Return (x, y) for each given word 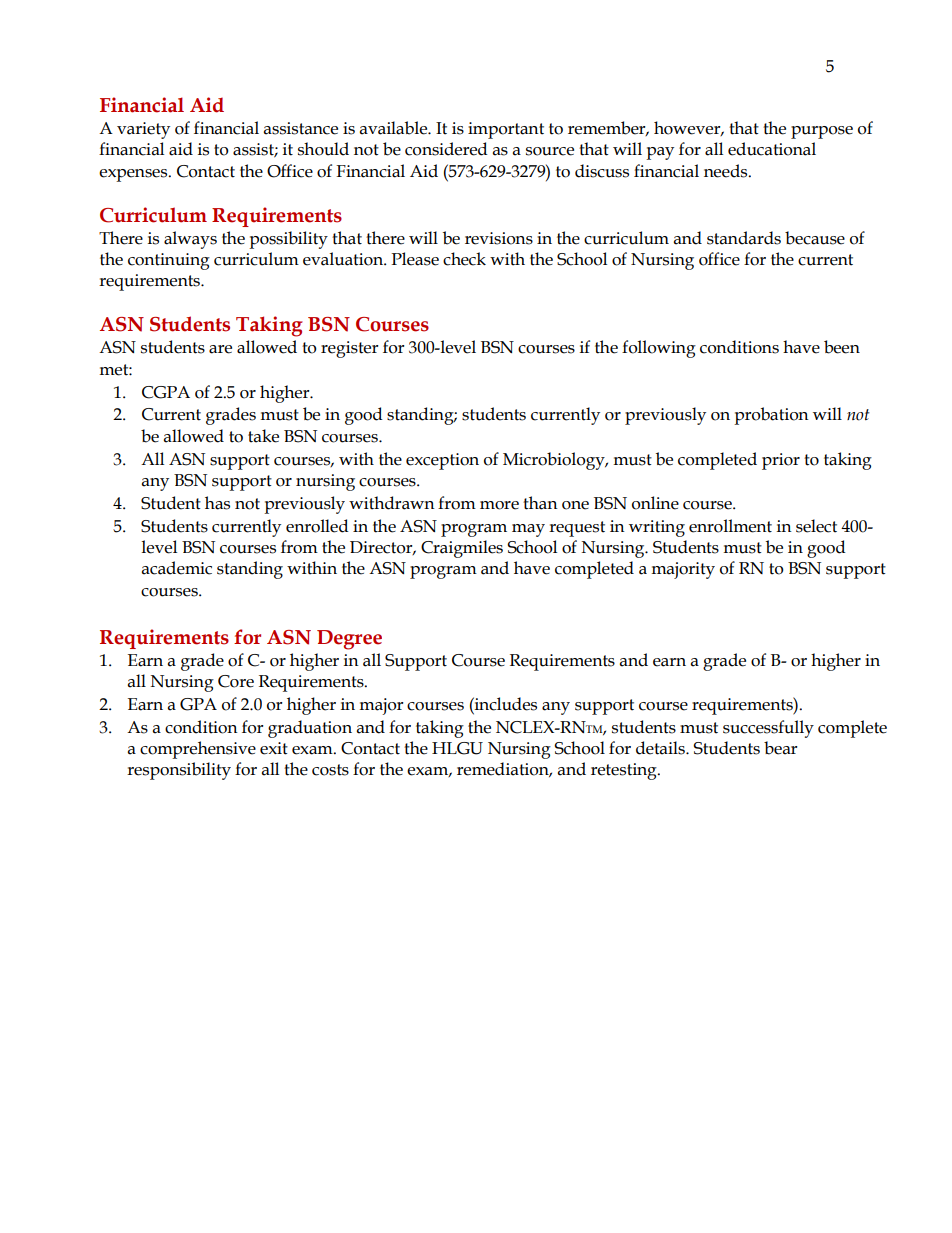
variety (143, 130)
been (842, 347)
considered (446, 149)
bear (781, 748)
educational (772, 149)
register (350, 349)
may (528, 530)
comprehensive (198, 750)
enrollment (730, 526)
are (220, 349)
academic (177, 568)
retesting (625, 771)
